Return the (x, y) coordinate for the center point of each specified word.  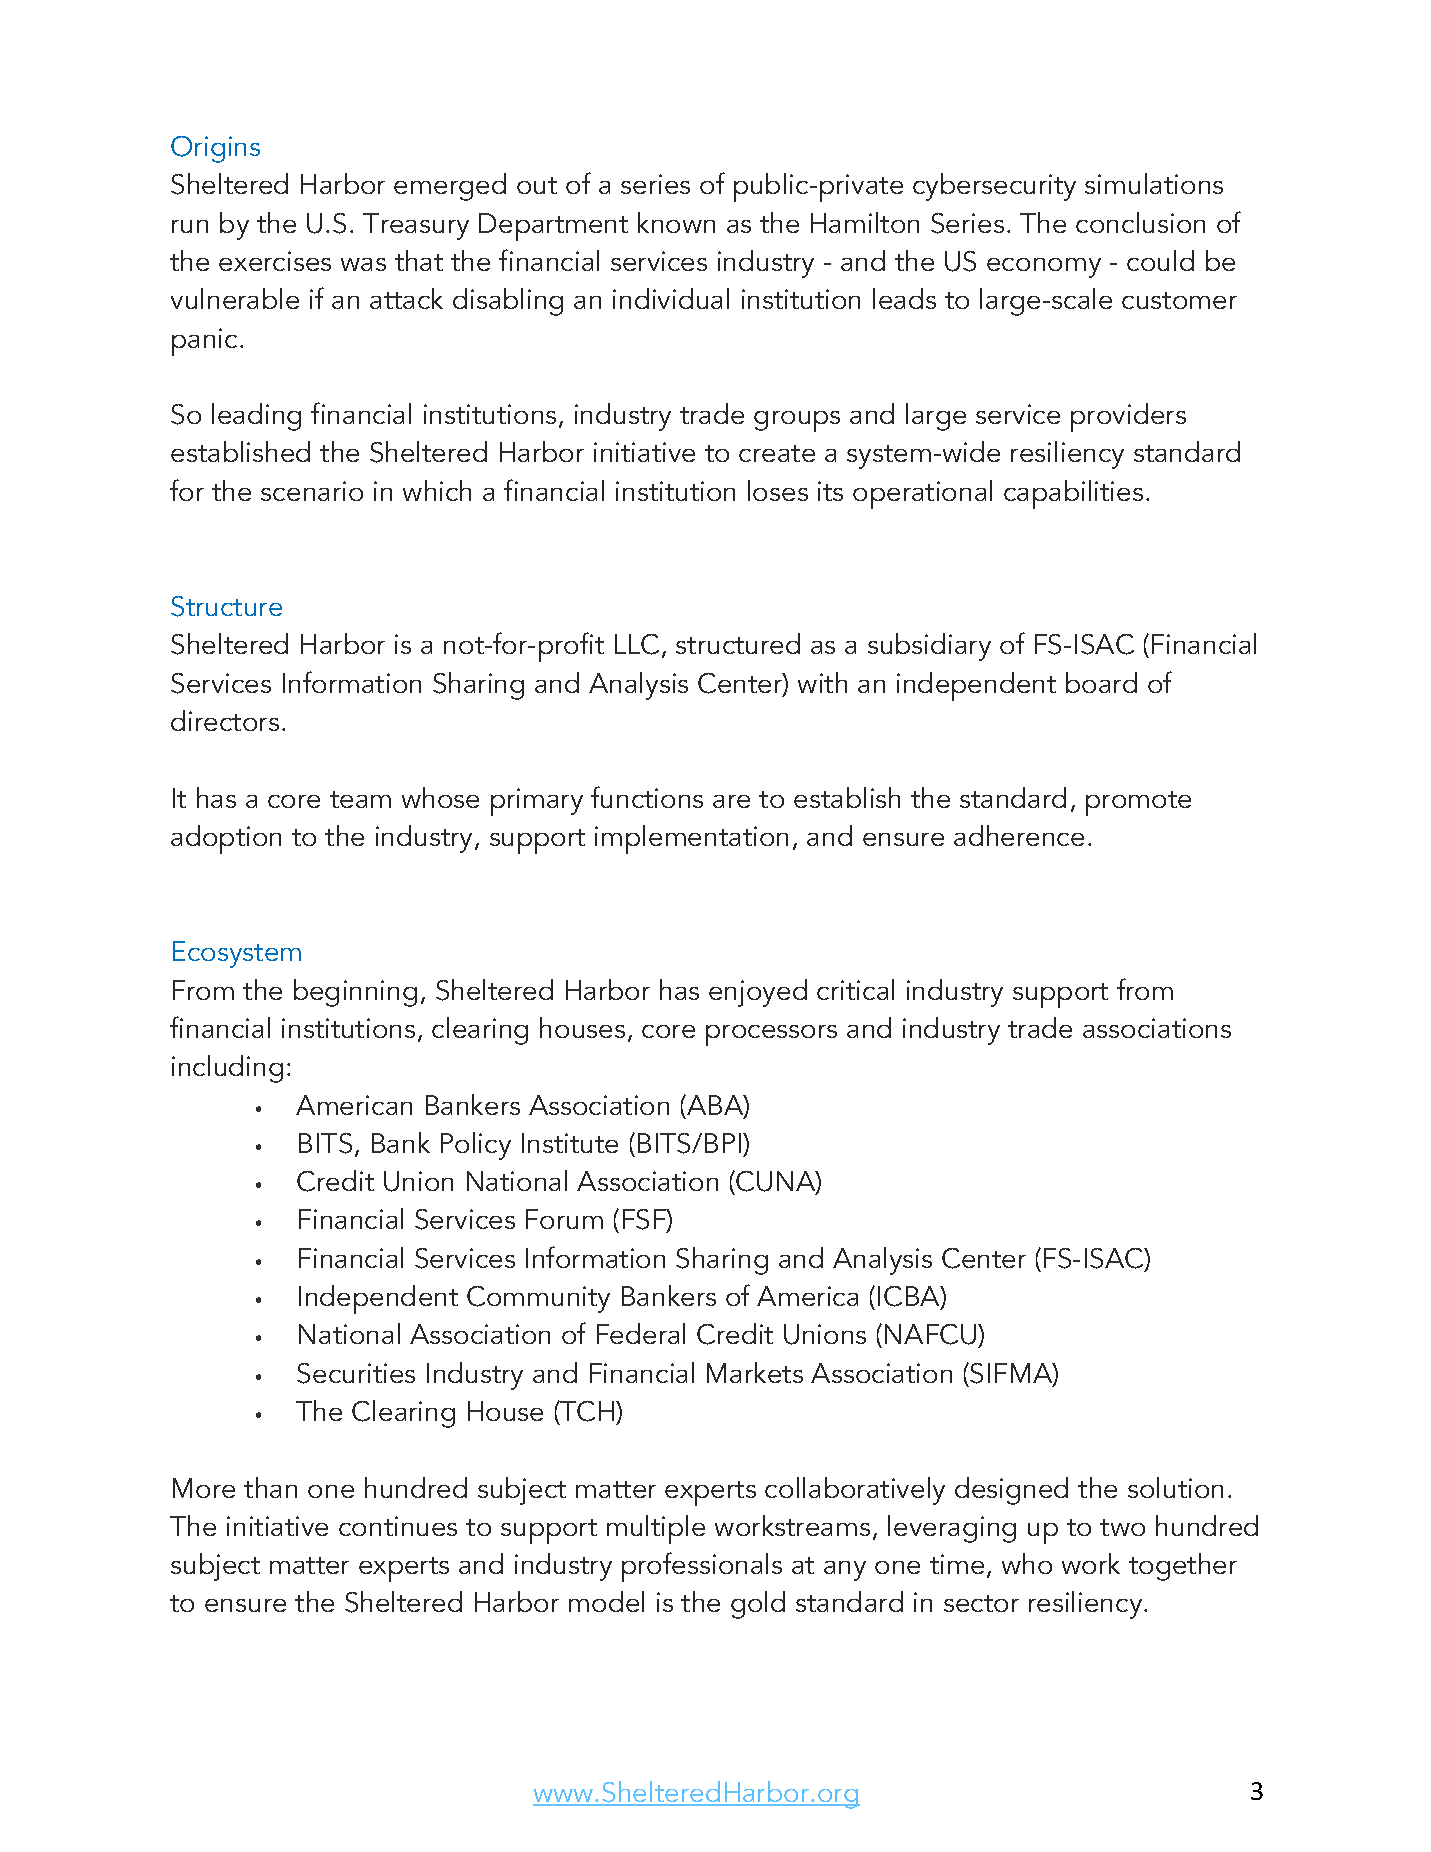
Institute (570, 1143)
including (227, 1069)
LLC (637, 644)
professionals (702, 1567)
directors (225, 720)
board (1101, 682)
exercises (275, 261)
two (1122, 1527)
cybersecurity (994, 187)
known (676, 222)
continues (398, 1526)
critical (855, 989)
